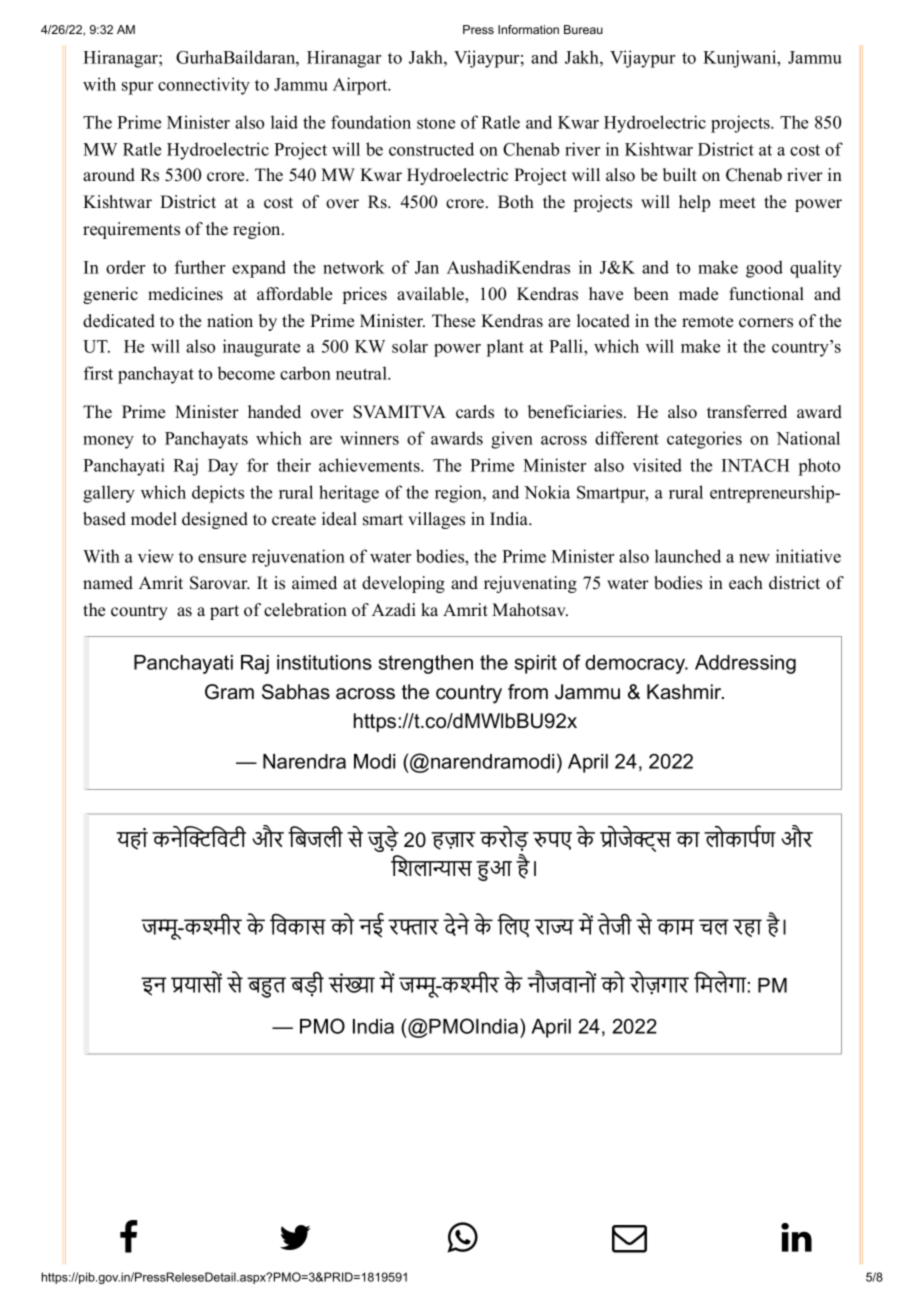 The width and height of the screenshot is (924, 1308). I want to click on Gram, so click(229, 692).
